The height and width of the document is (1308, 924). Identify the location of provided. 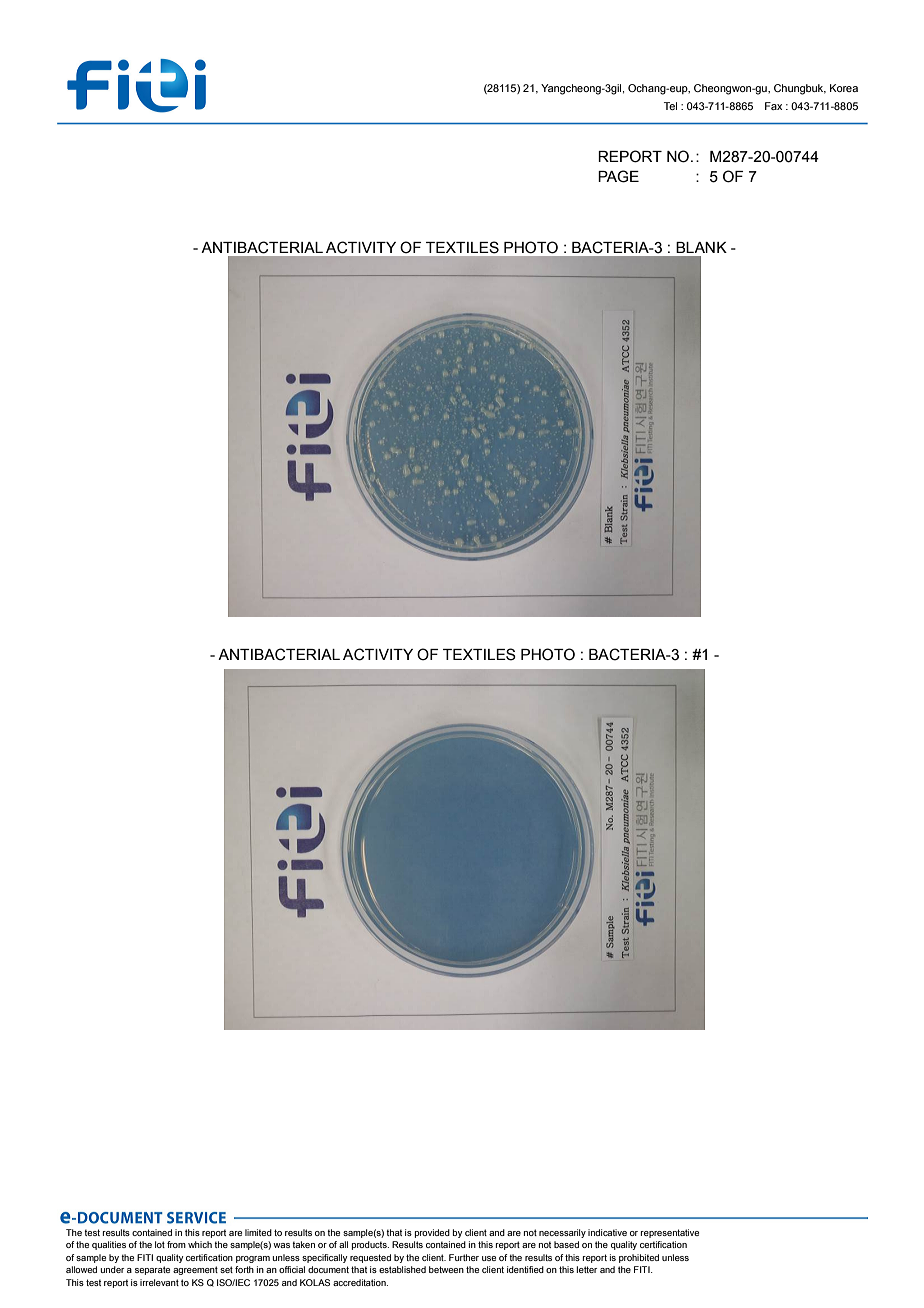
(432, 1233).
